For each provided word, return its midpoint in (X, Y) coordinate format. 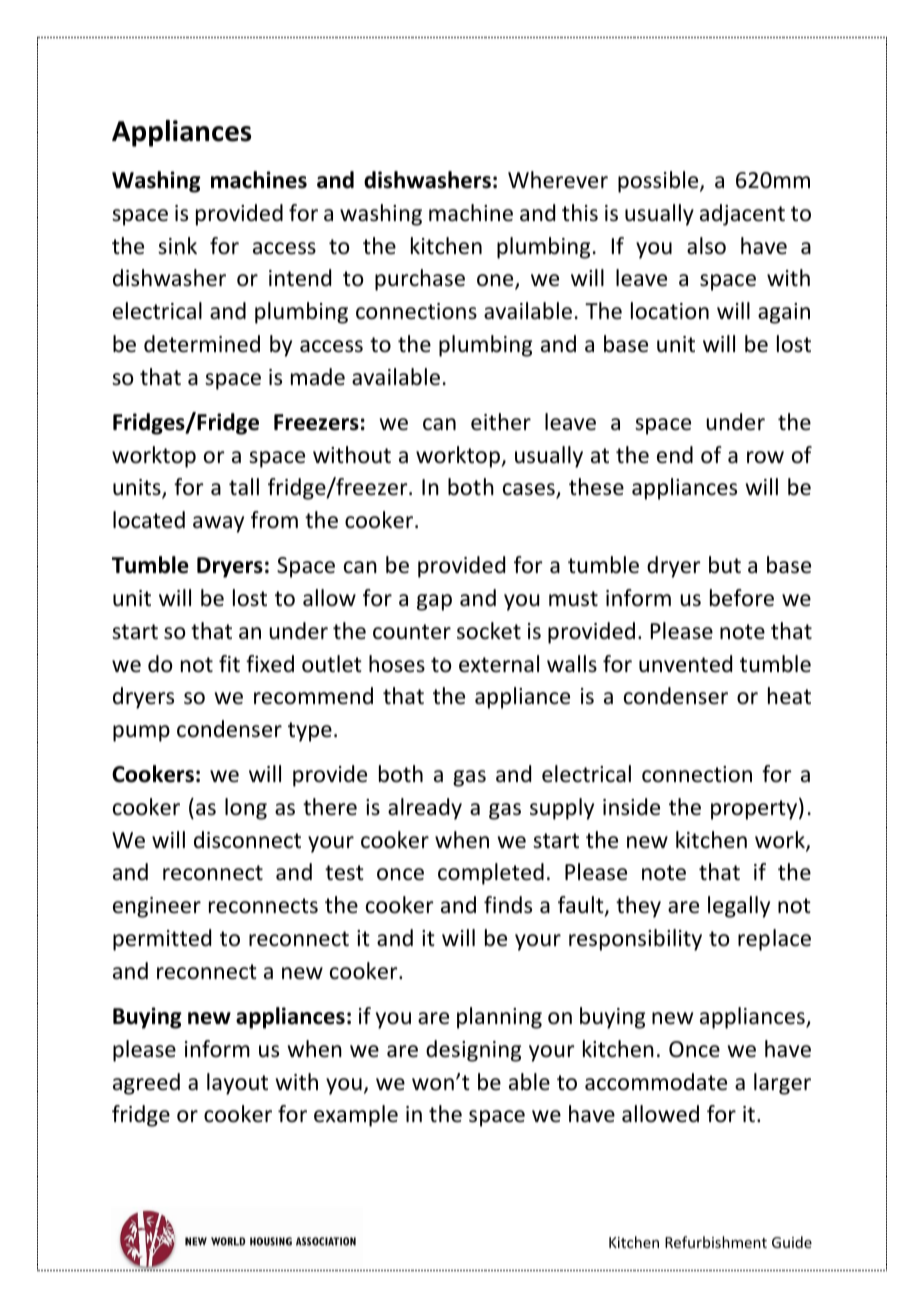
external (499, 664)
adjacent (742, 215)
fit (229, 663)
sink (177, 246)
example (356, 1116)
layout (237, 1084)
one (496, 282)
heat (789, 696)
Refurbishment (716, 1242)
